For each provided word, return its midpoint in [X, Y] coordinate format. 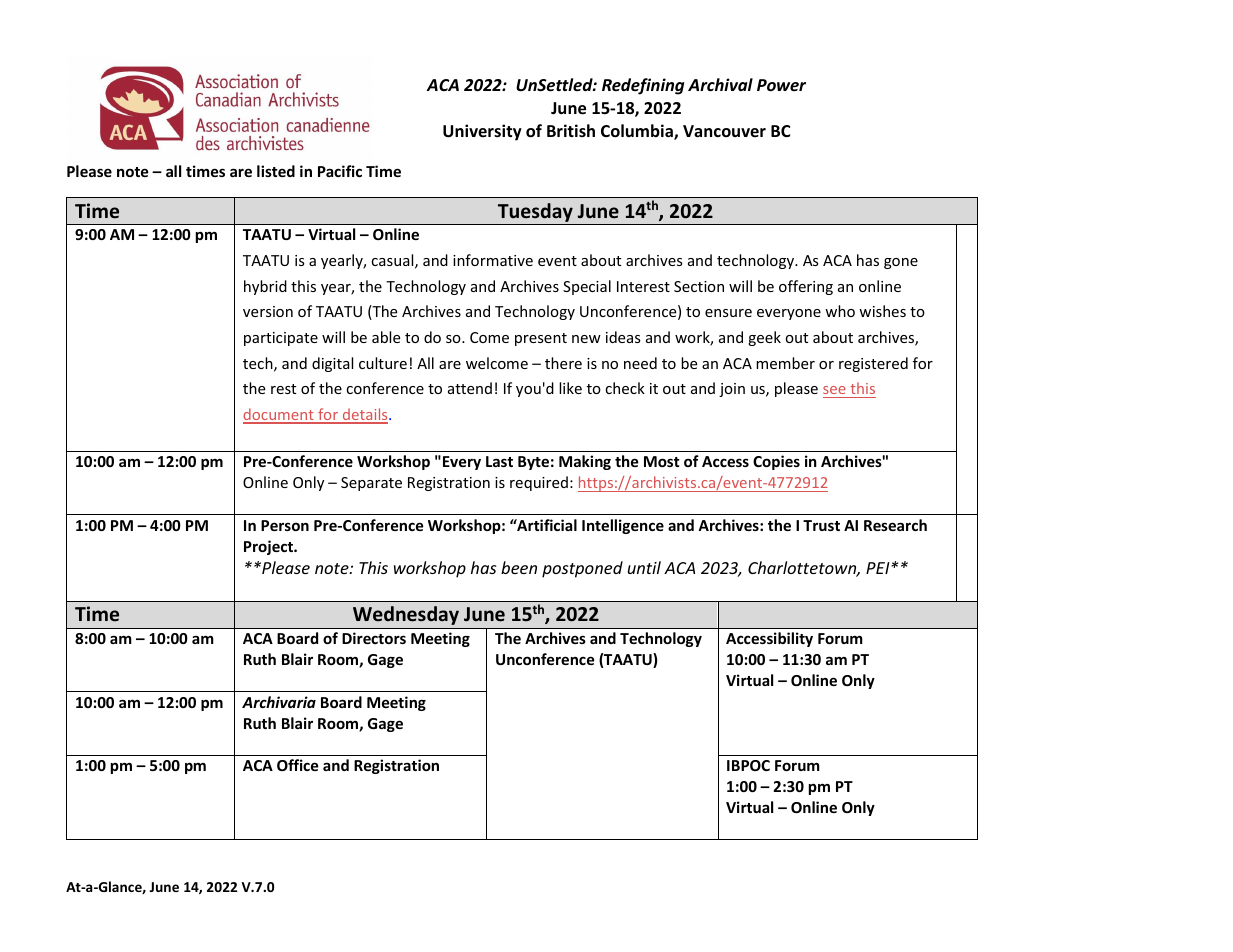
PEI [879, 568]
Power [781, 85]
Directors [374, 638]
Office [298, 765]
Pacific [340, 171]
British [571, 130]
